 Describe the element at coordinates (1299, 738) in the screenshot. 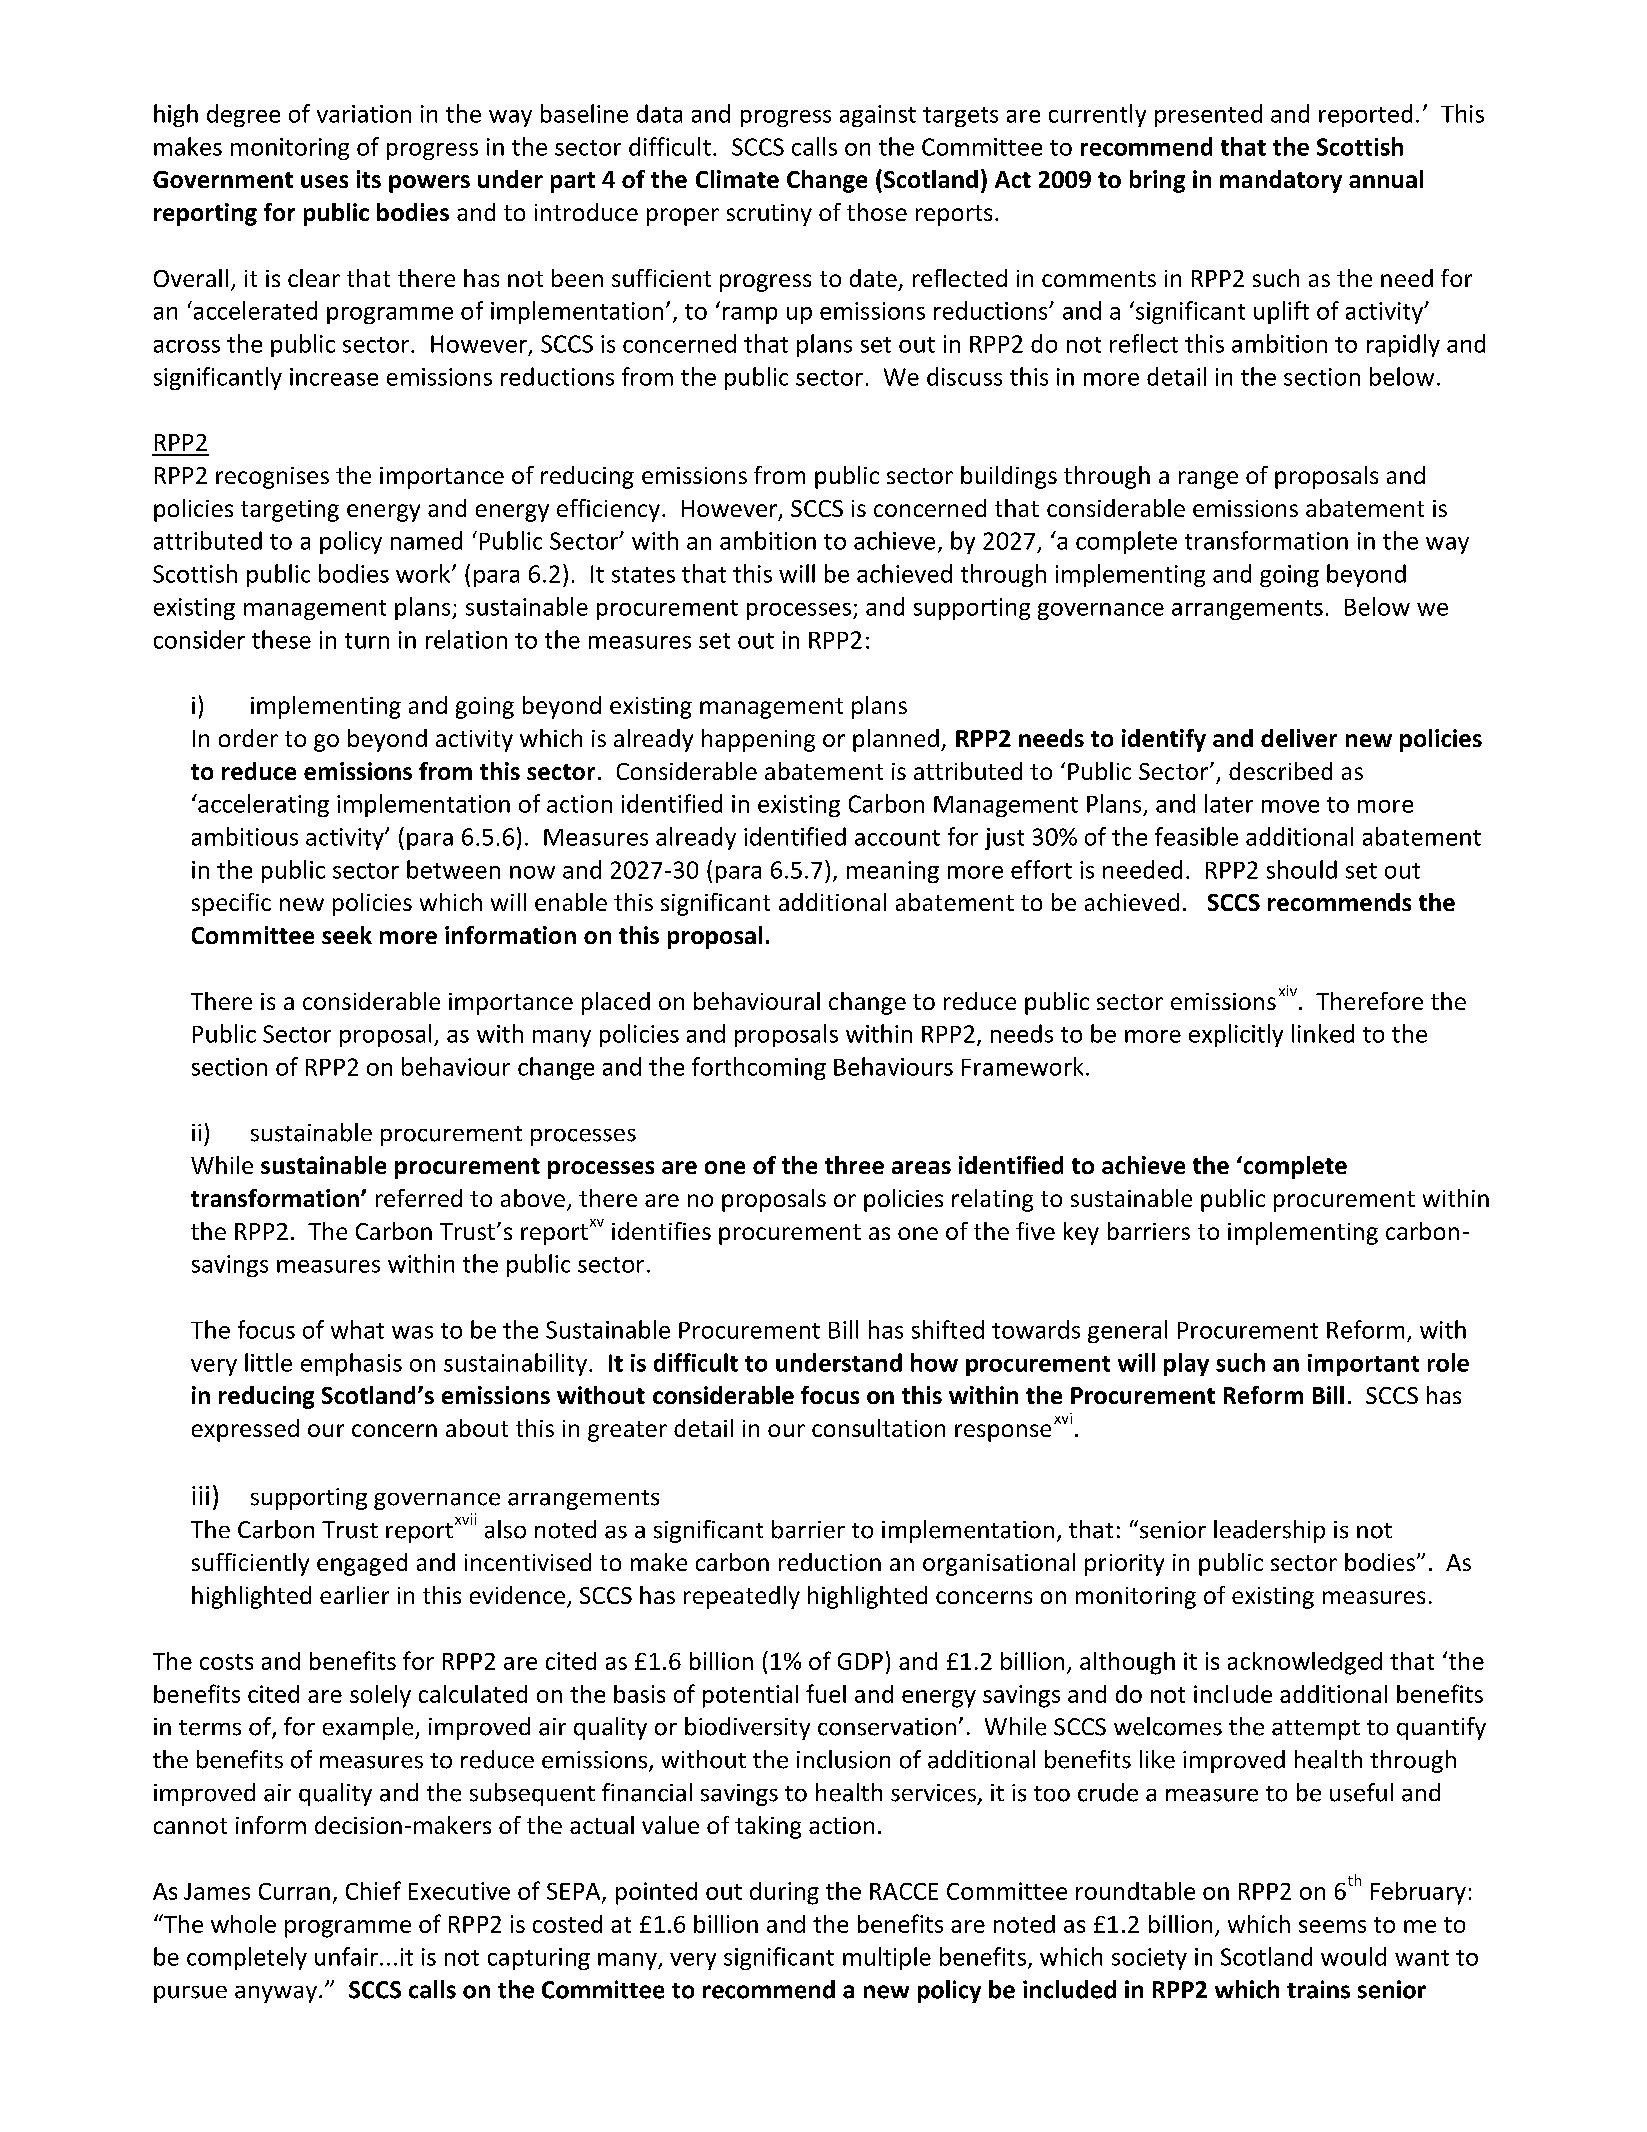

I see `deliver` at that location.
